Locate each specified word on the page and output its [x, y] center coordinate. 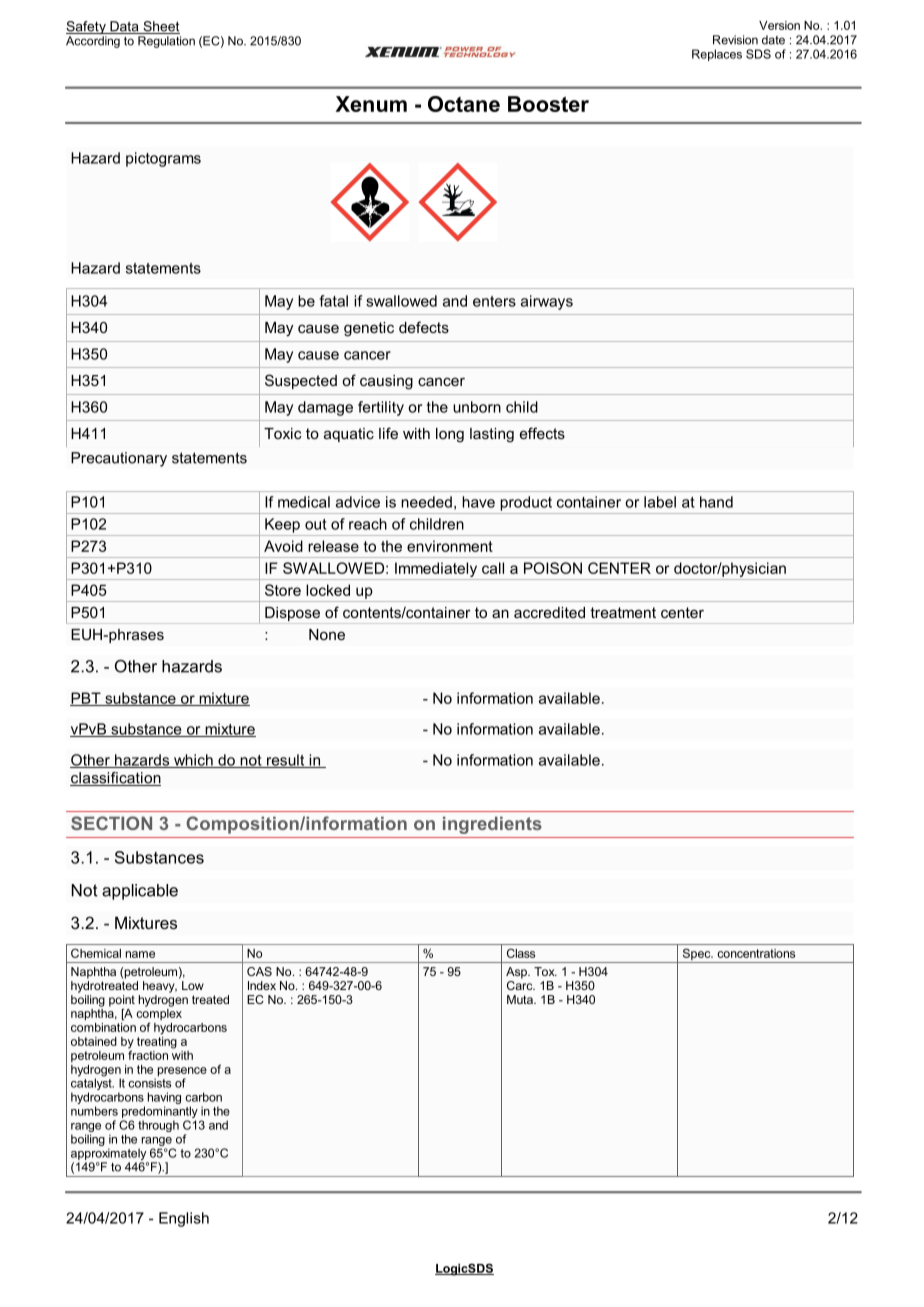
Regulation [166, 42]
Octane [464, 104]
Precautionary [119, 459]
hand [716, 502]
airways [547, 302]
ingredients [492, 825]
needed [426, 502]
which [193, 761]
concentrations [756, 953]
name [140, 954]
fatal [333, 301]
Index [262, 985]
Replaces [717, 55]
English [184, 1219]
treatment [623, 612]
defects [424, 327]
